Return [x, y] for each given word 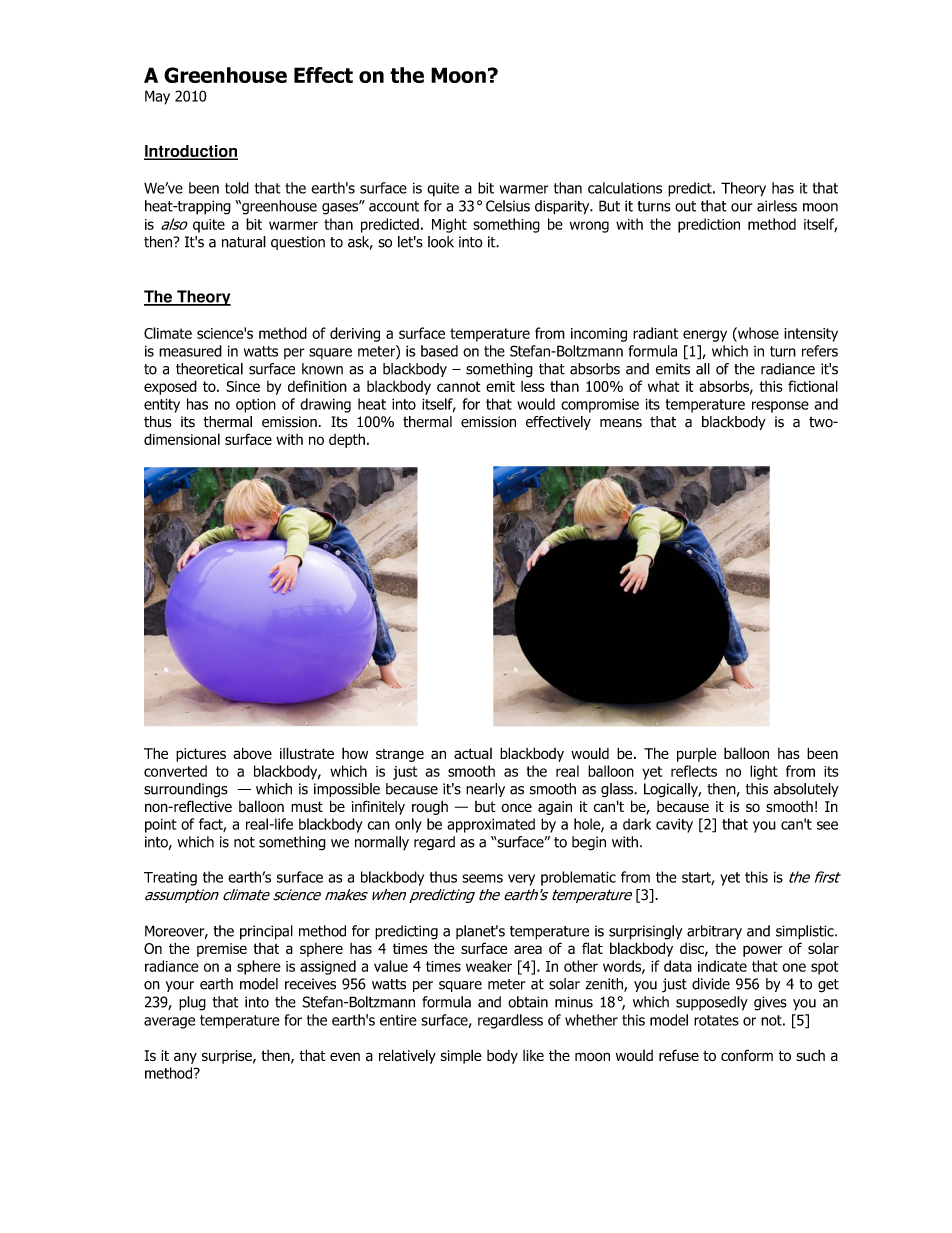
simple [461, 1056]
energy [705, 336]
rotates [716, 1020]
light [764, 772]
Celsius [508, 206]
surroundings [186, 790]
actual [473, 753]
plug [192, 1003]
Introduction [191, 152]
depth [347, 440]
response [780, 407]
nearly [485, 790]
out [685, 206]
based [439, 351]
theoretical [209, 369]
